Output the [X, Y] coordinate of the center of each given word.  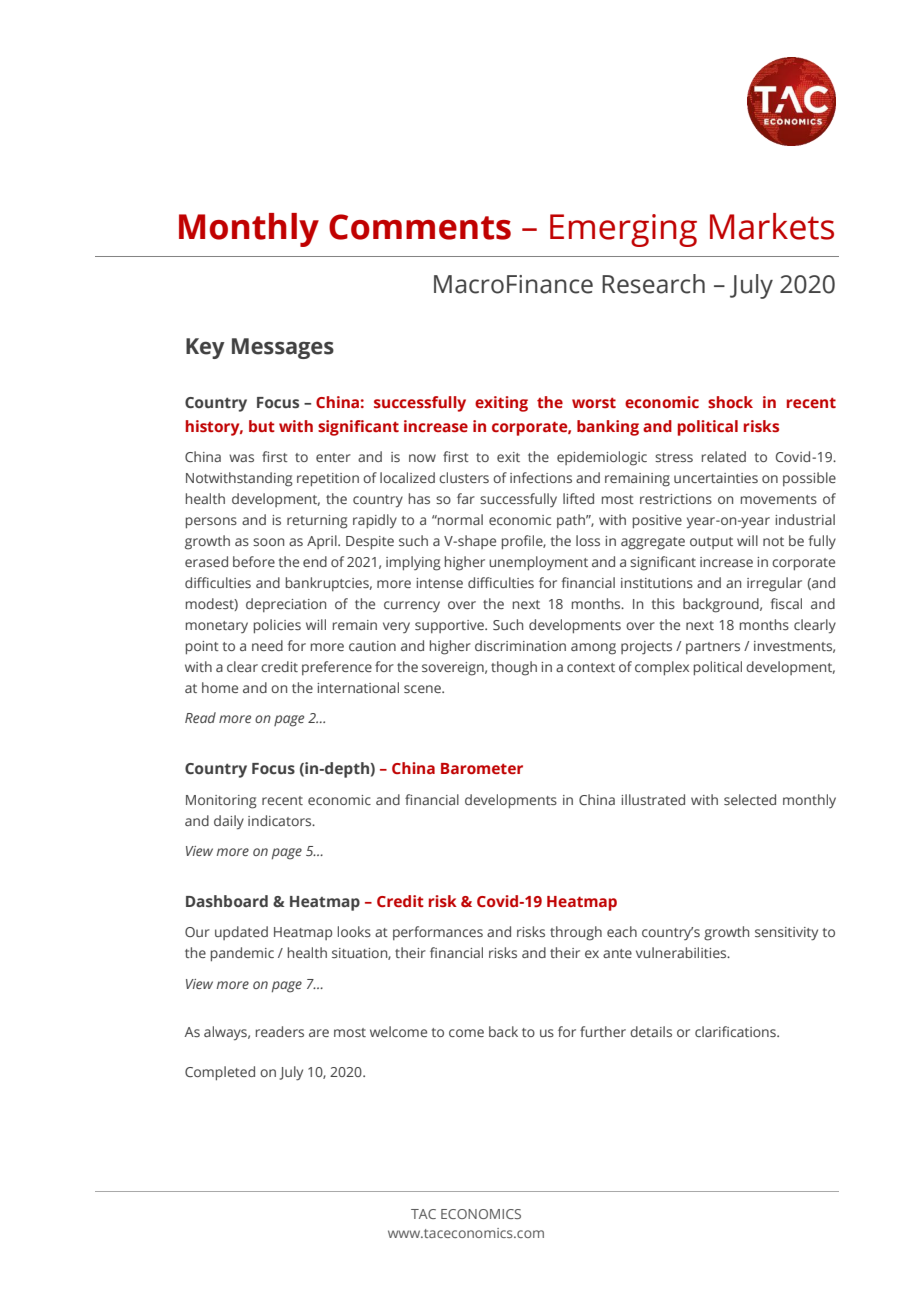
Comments [420, 227]
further [603, 1031]
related [724, 456]
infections [541, 477]
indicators [281, 820]
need [267, 645]
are [319, 1033]
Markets [772, 226]
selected [750, 799]
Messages [283, 348]
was [241, 458]
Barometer [482, 768]
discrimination [520, 645]
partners [713, 648]
